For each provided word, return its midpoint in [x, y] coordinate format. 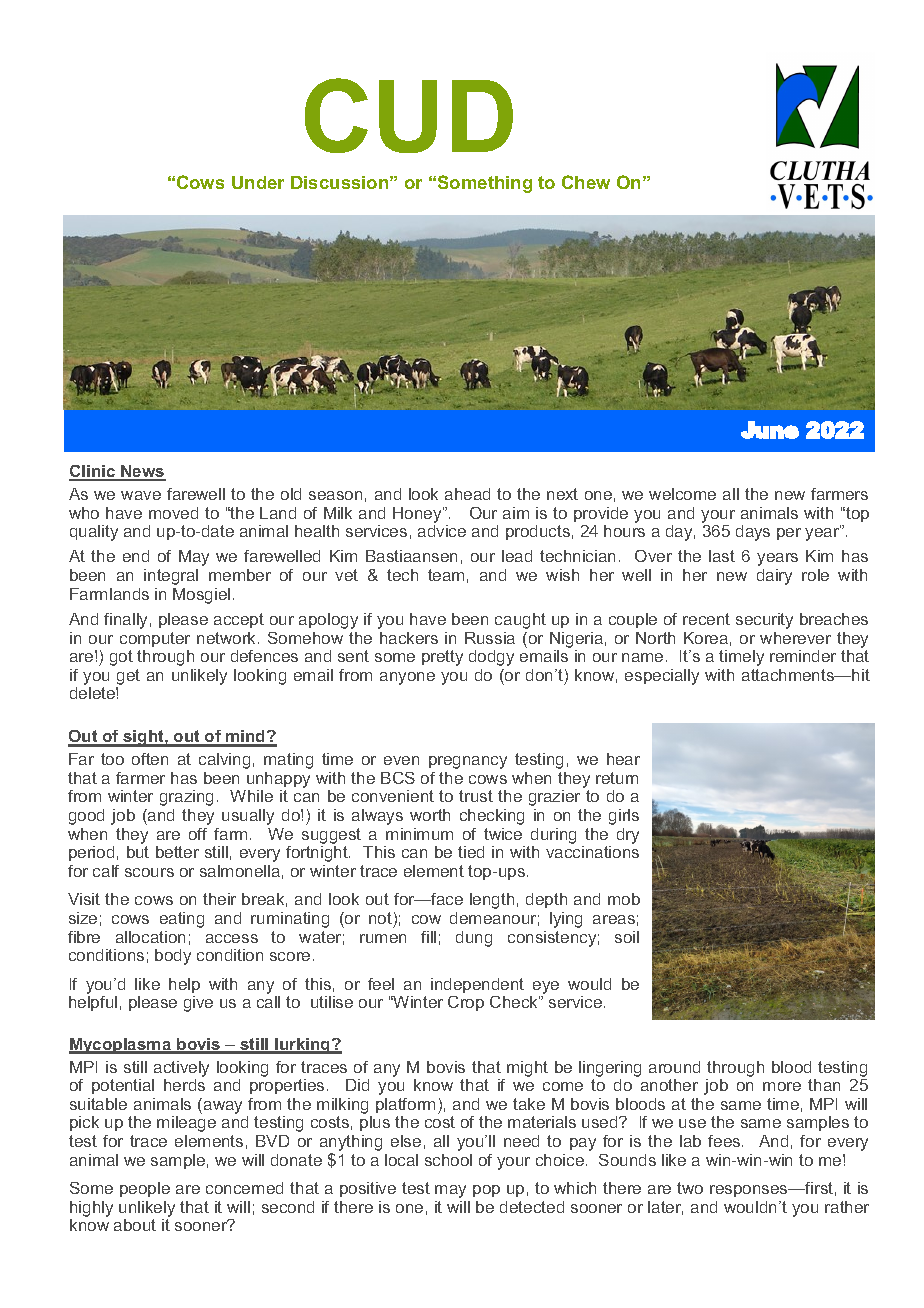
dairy [774, 577]
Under [258, 182]
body [173, 957]
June [770, 430]
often [150, 759]
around [674, 1067]
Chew [586, 182]
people [145, 1189]
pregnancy [468, 762]
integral [171, 577]
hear [623, 759]
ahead [467, 494]
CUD [409, 115]
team [446, 575]
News [142, 472]
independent [477, 985]
